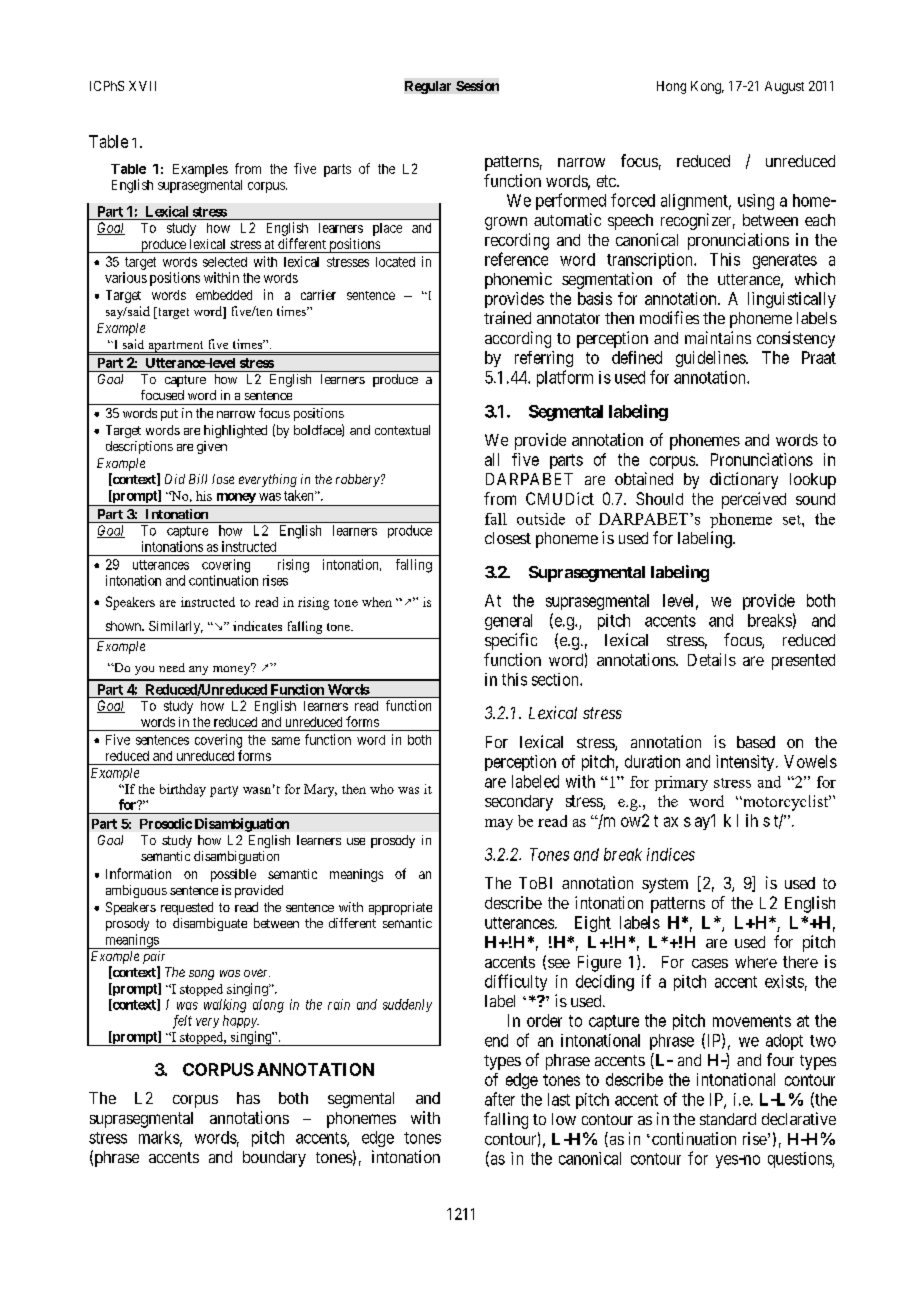 The width and height of the image is (924, 1308). I want to click on XVII, so click(142, 86).
